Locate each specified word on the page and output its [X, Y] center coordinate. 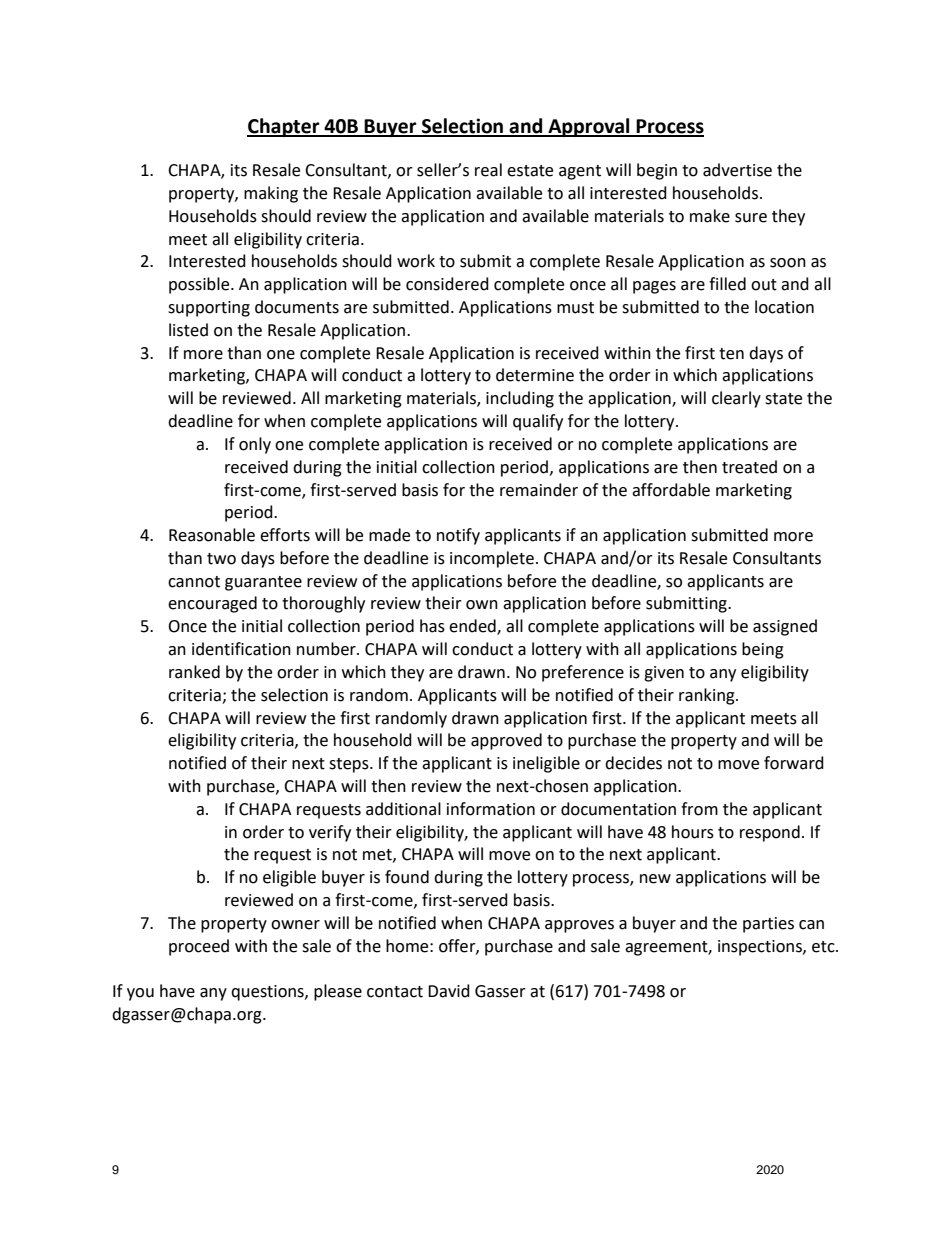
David [449, 991]
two [221, 559]
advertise [737, 170]
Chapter [284, 127]
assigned [785, 627]
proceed [199, 947]
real [488, 170]
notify [458, 536]
